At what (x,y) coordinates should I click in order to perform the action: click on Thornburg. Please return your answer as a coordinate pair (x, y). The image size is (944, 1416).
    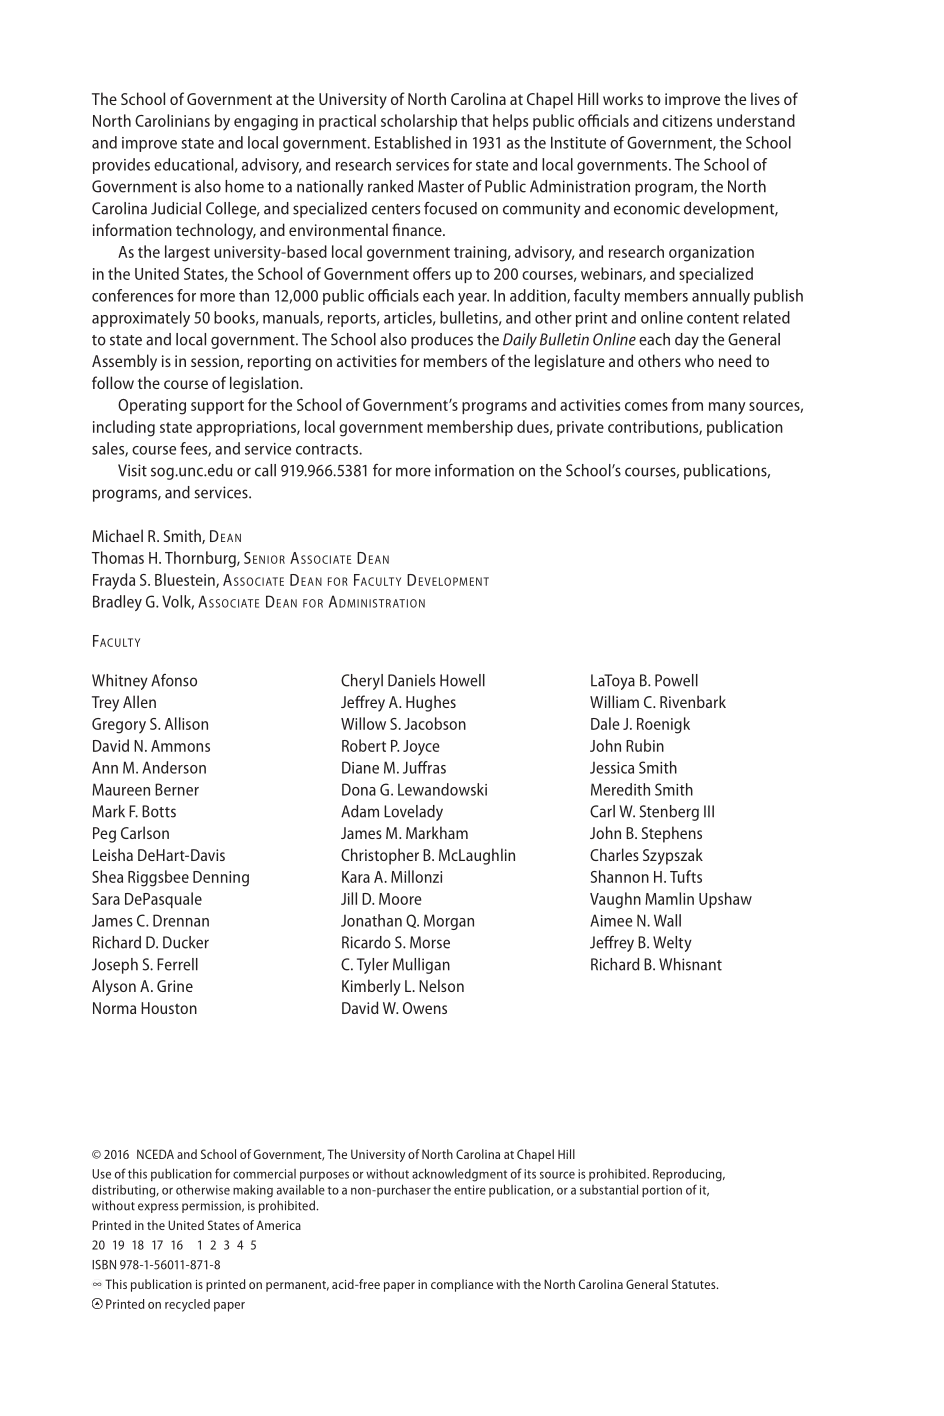
    Looking at the image, I should click on (201, 559).
